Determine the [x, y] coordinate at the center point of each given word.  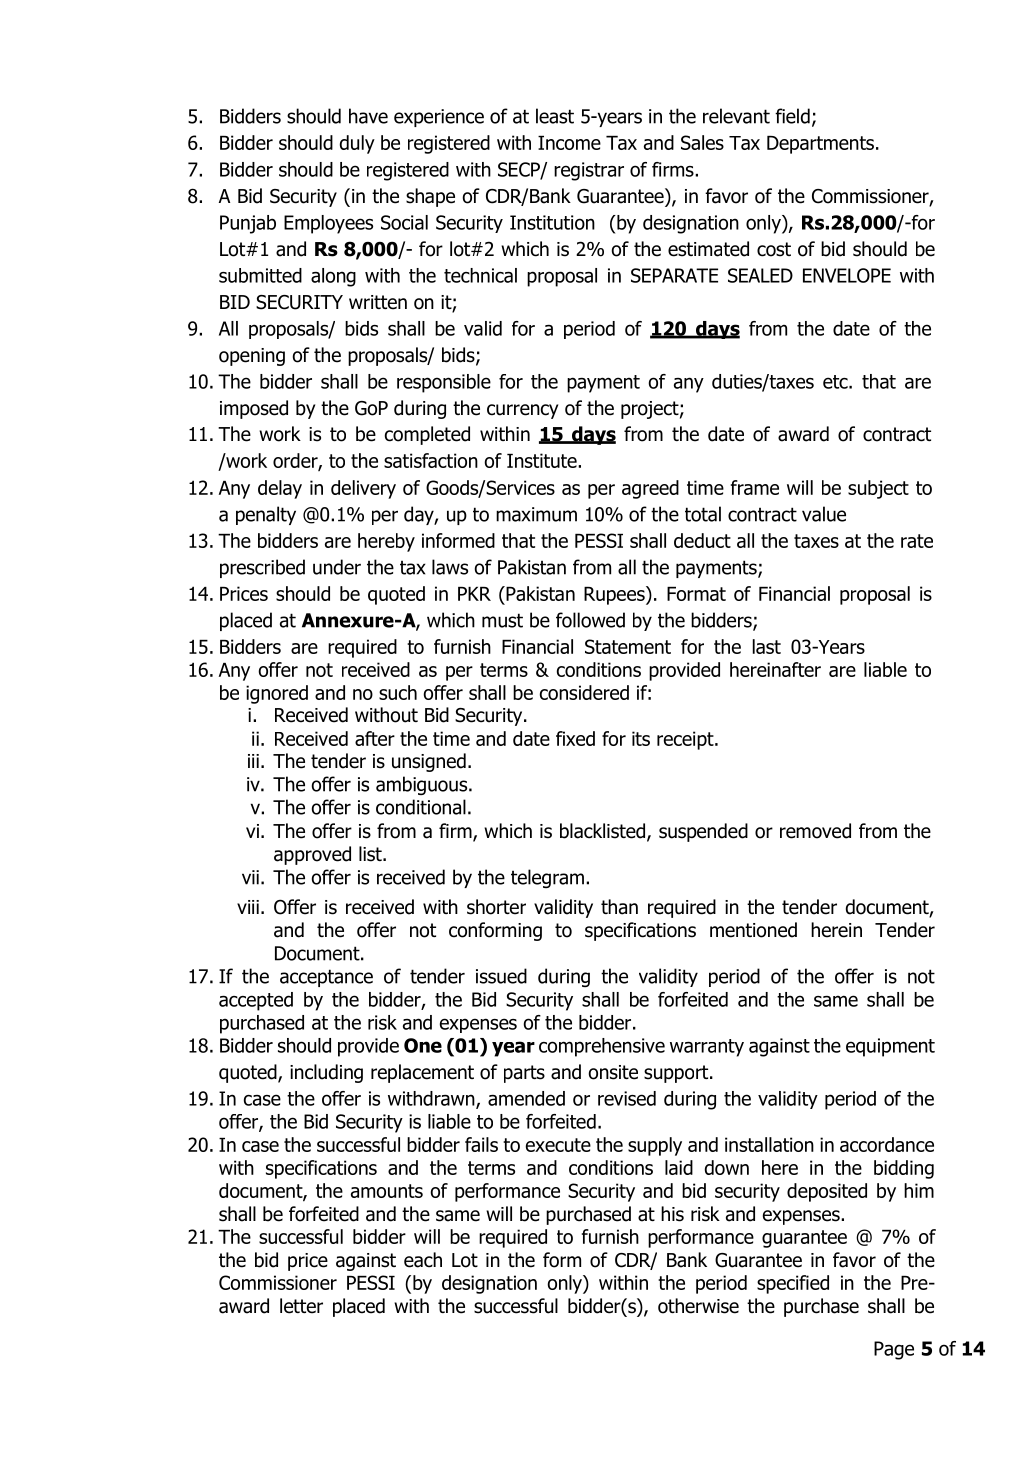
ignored [277, 694]
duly [357, 144]
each [423, 1260]
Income [569, 143]
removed [815, 831]
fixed [575, 738]
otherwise [698, 1306]
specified [793, 1284]
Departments [820, 145]
